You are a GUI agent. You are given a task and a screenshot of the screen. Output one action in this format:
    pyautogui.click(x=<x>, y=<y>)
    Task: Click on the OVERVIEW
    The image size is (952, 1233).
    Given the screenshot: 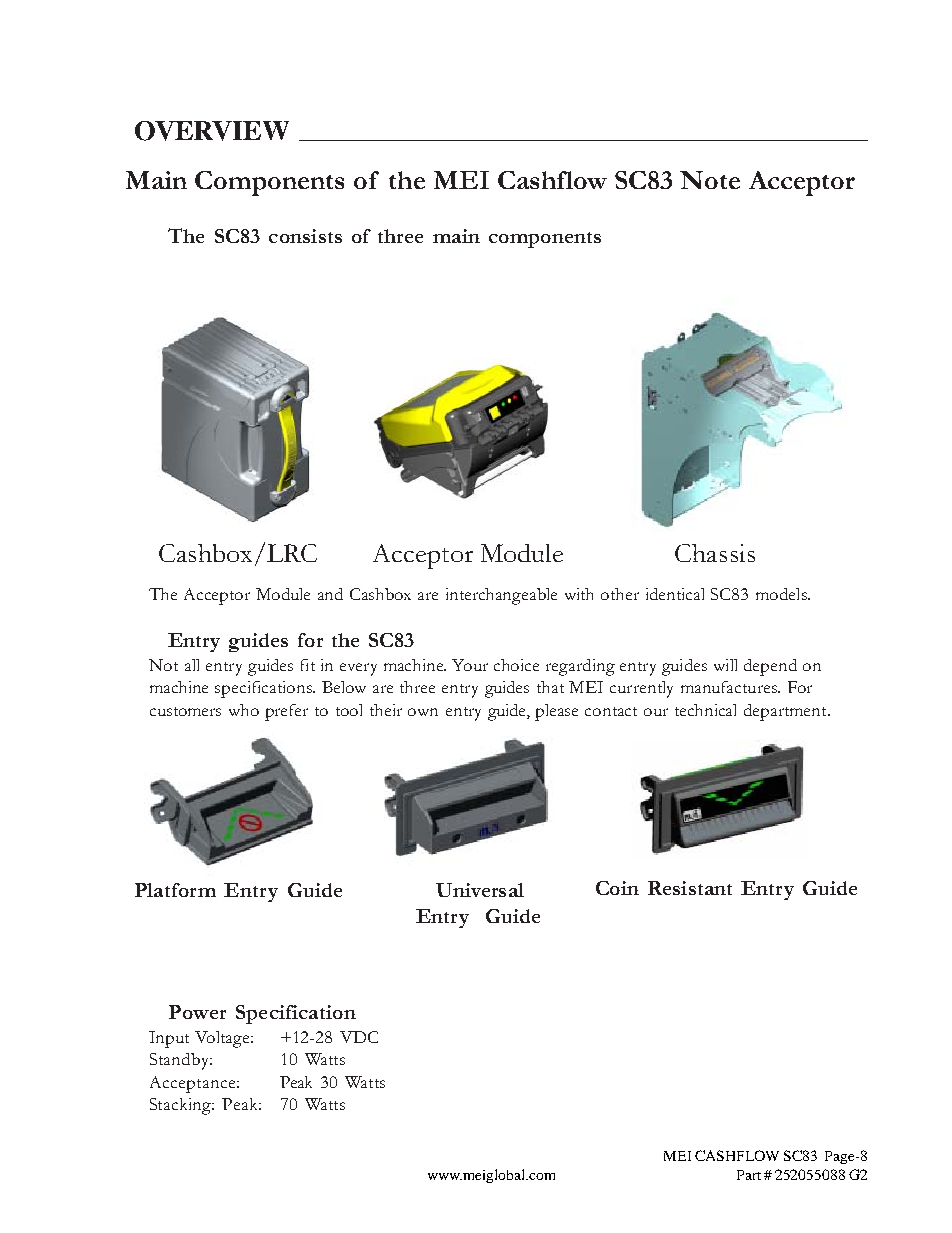 What is the action you would take?
    pyautogui.click(x=212, y=131)
